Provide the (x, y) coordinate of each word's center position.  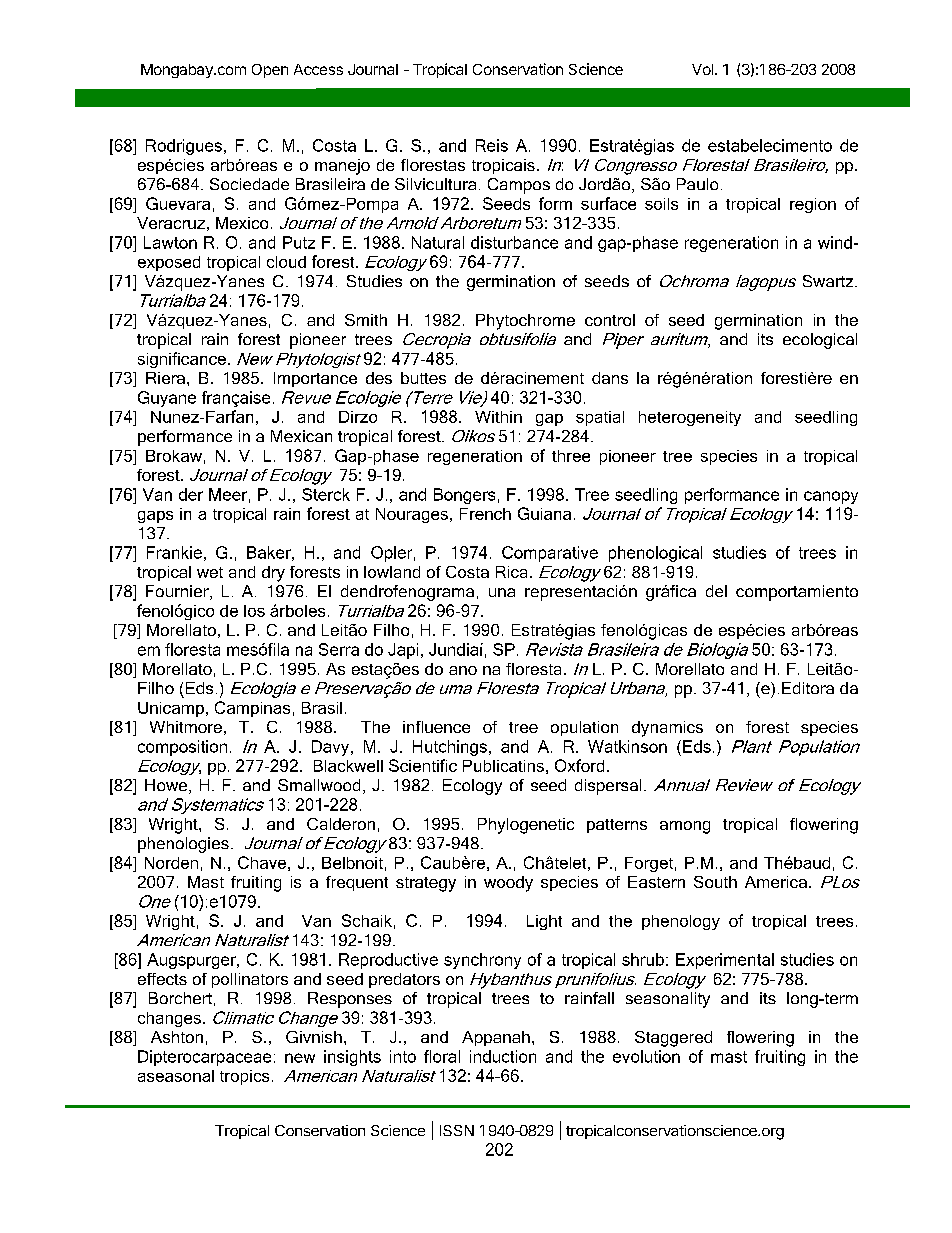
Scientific (423, 765)
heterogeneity (690, 418)
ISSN (457, 1130)
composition (182, 748)
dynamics (667, 729)
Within (498, 417)
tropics (244, 1077)
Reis (492, 145)
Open (270, 71)
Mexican (301, 436)
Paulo (697, 184)
